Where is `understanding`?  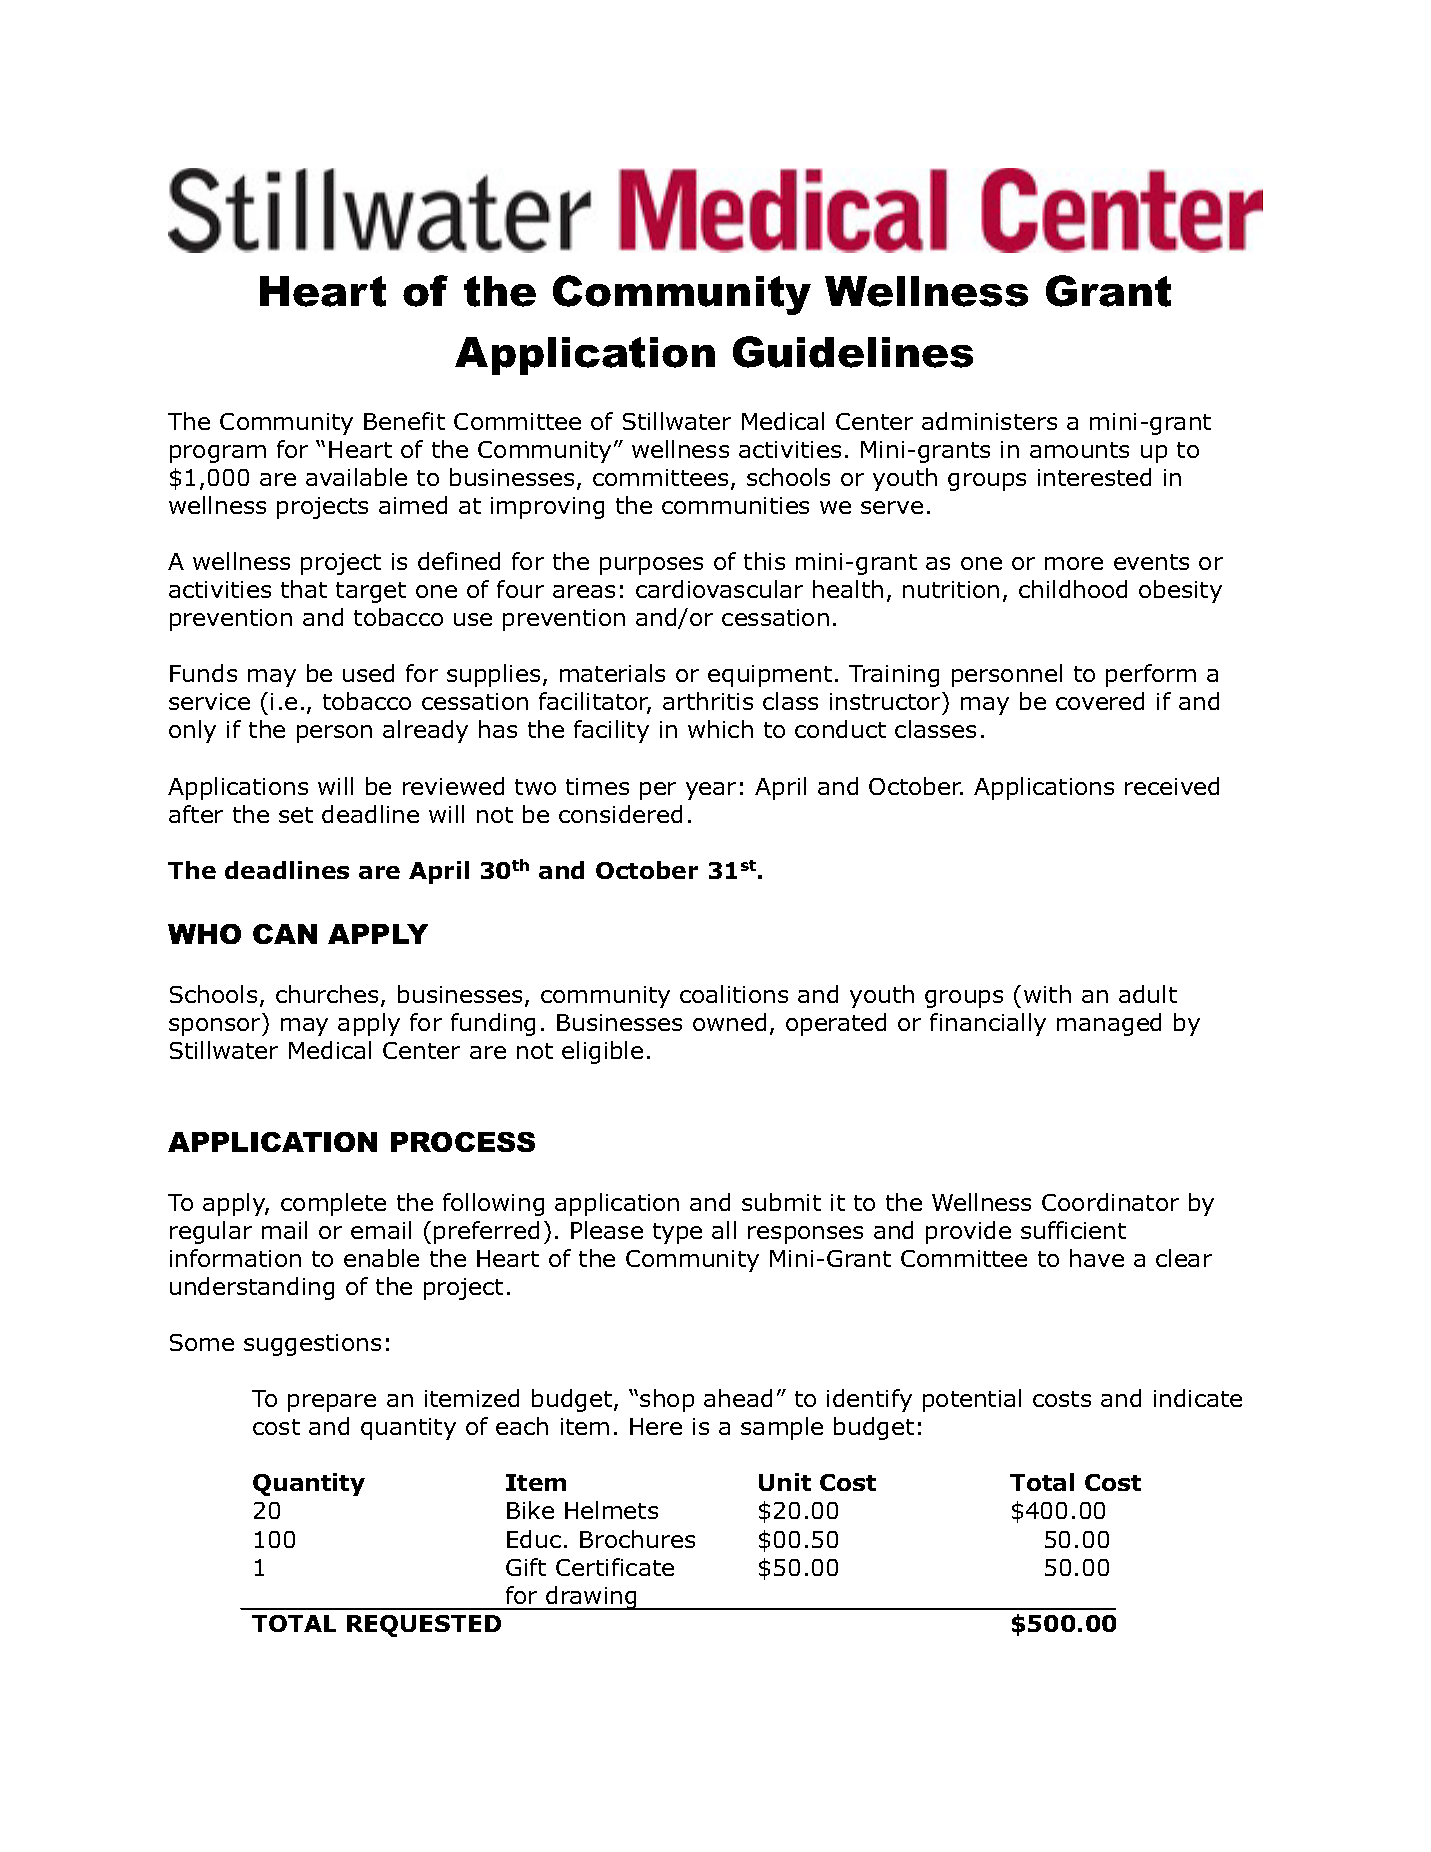 understanding is located at coordinates (252, 1288).
